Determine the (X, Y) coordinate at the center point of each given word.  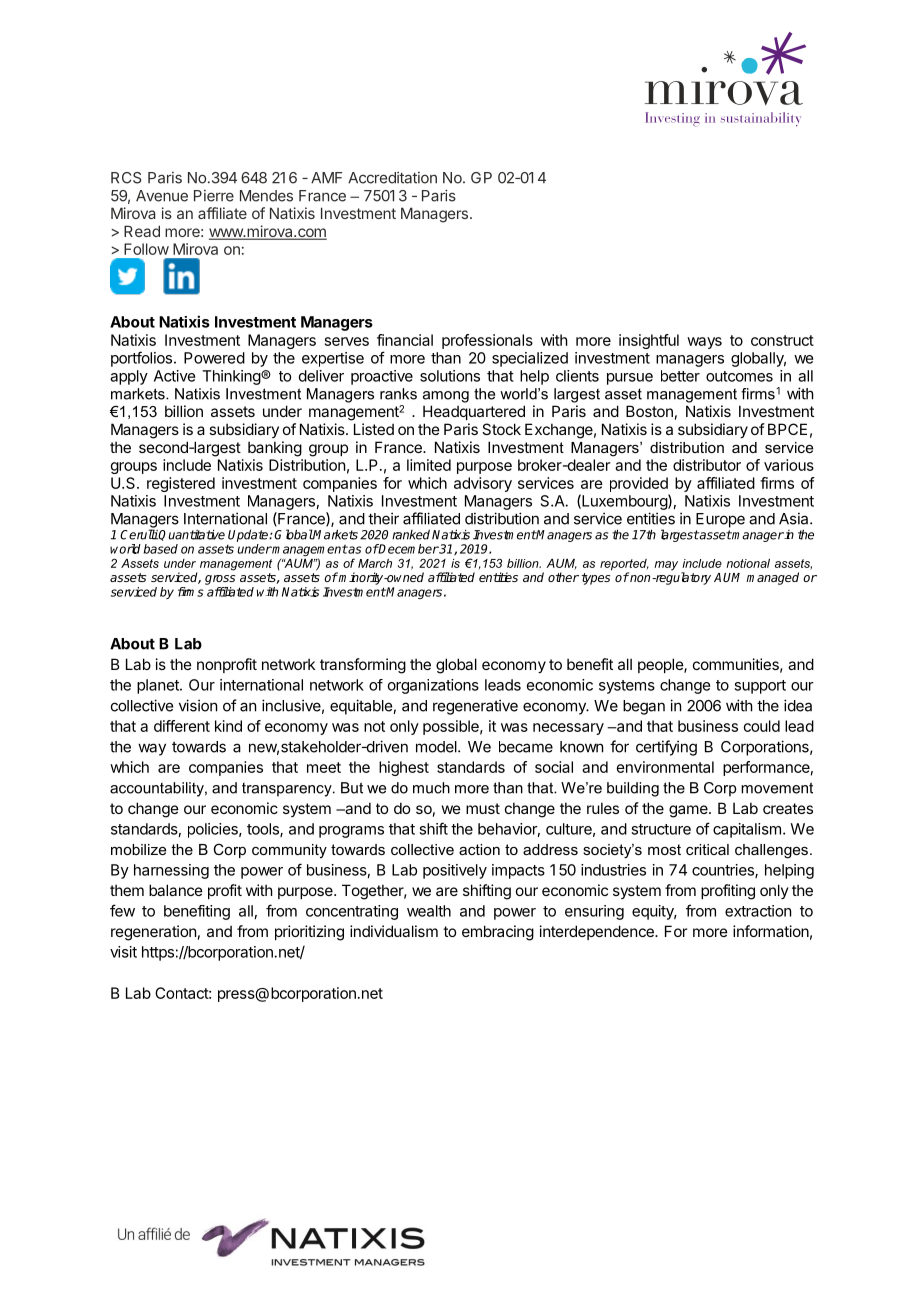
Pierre (214, 196)
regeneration (153, 933)
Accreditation (392, 178)
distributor (707, 465)
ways (704, 343)
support (760, 687)
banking (275, 449)
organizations (433, 686)
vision (198, 705)
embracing (498, 933)
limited (429, 465)
